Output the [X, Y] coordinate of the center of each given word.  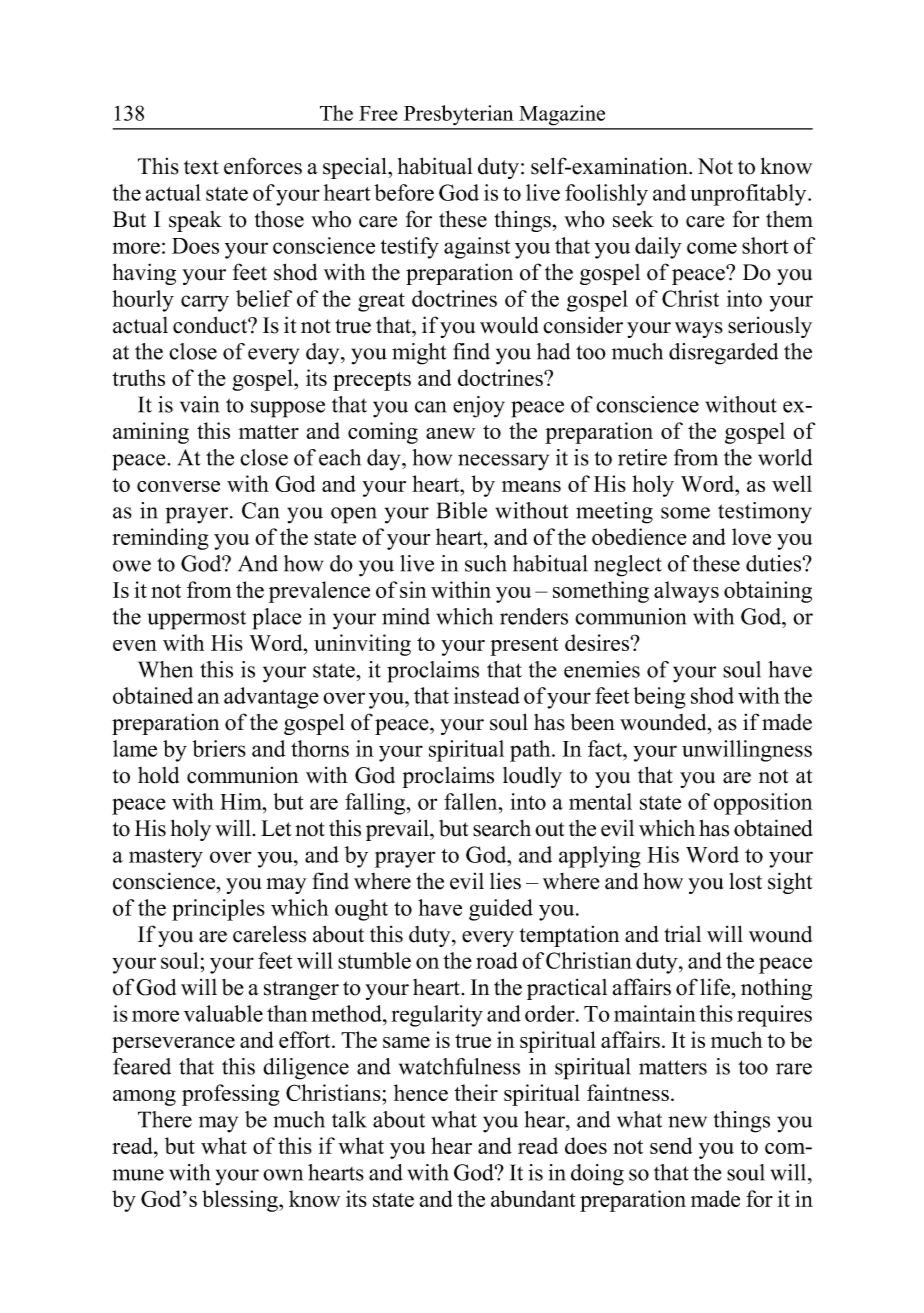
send [671, 1145]
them [789, 219]
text [201, 167]
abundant [533, 1198]
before [404, 192]
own [283, 1175]
